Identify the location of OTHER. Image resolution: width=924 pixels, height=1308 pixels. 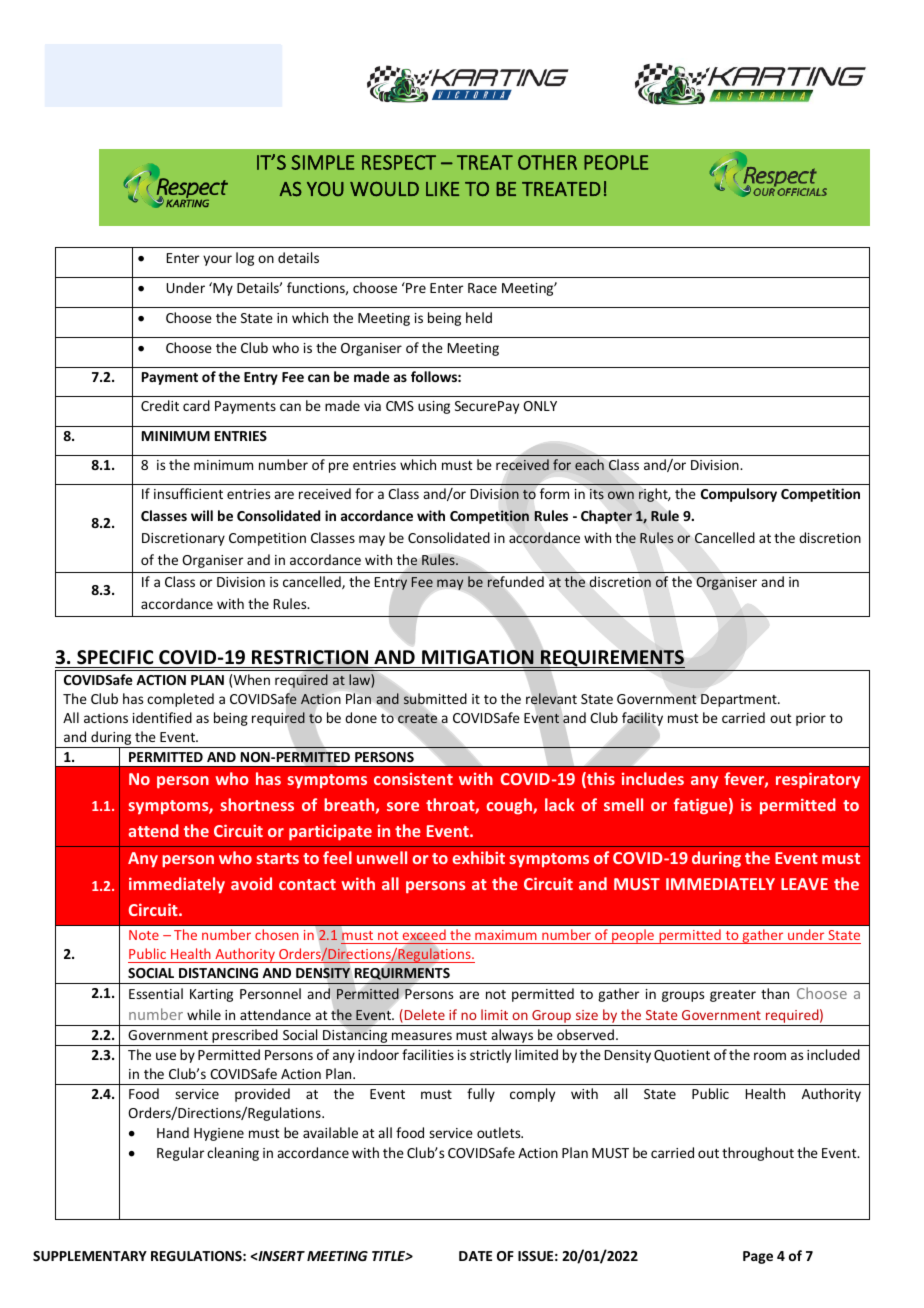
(547, 162).
